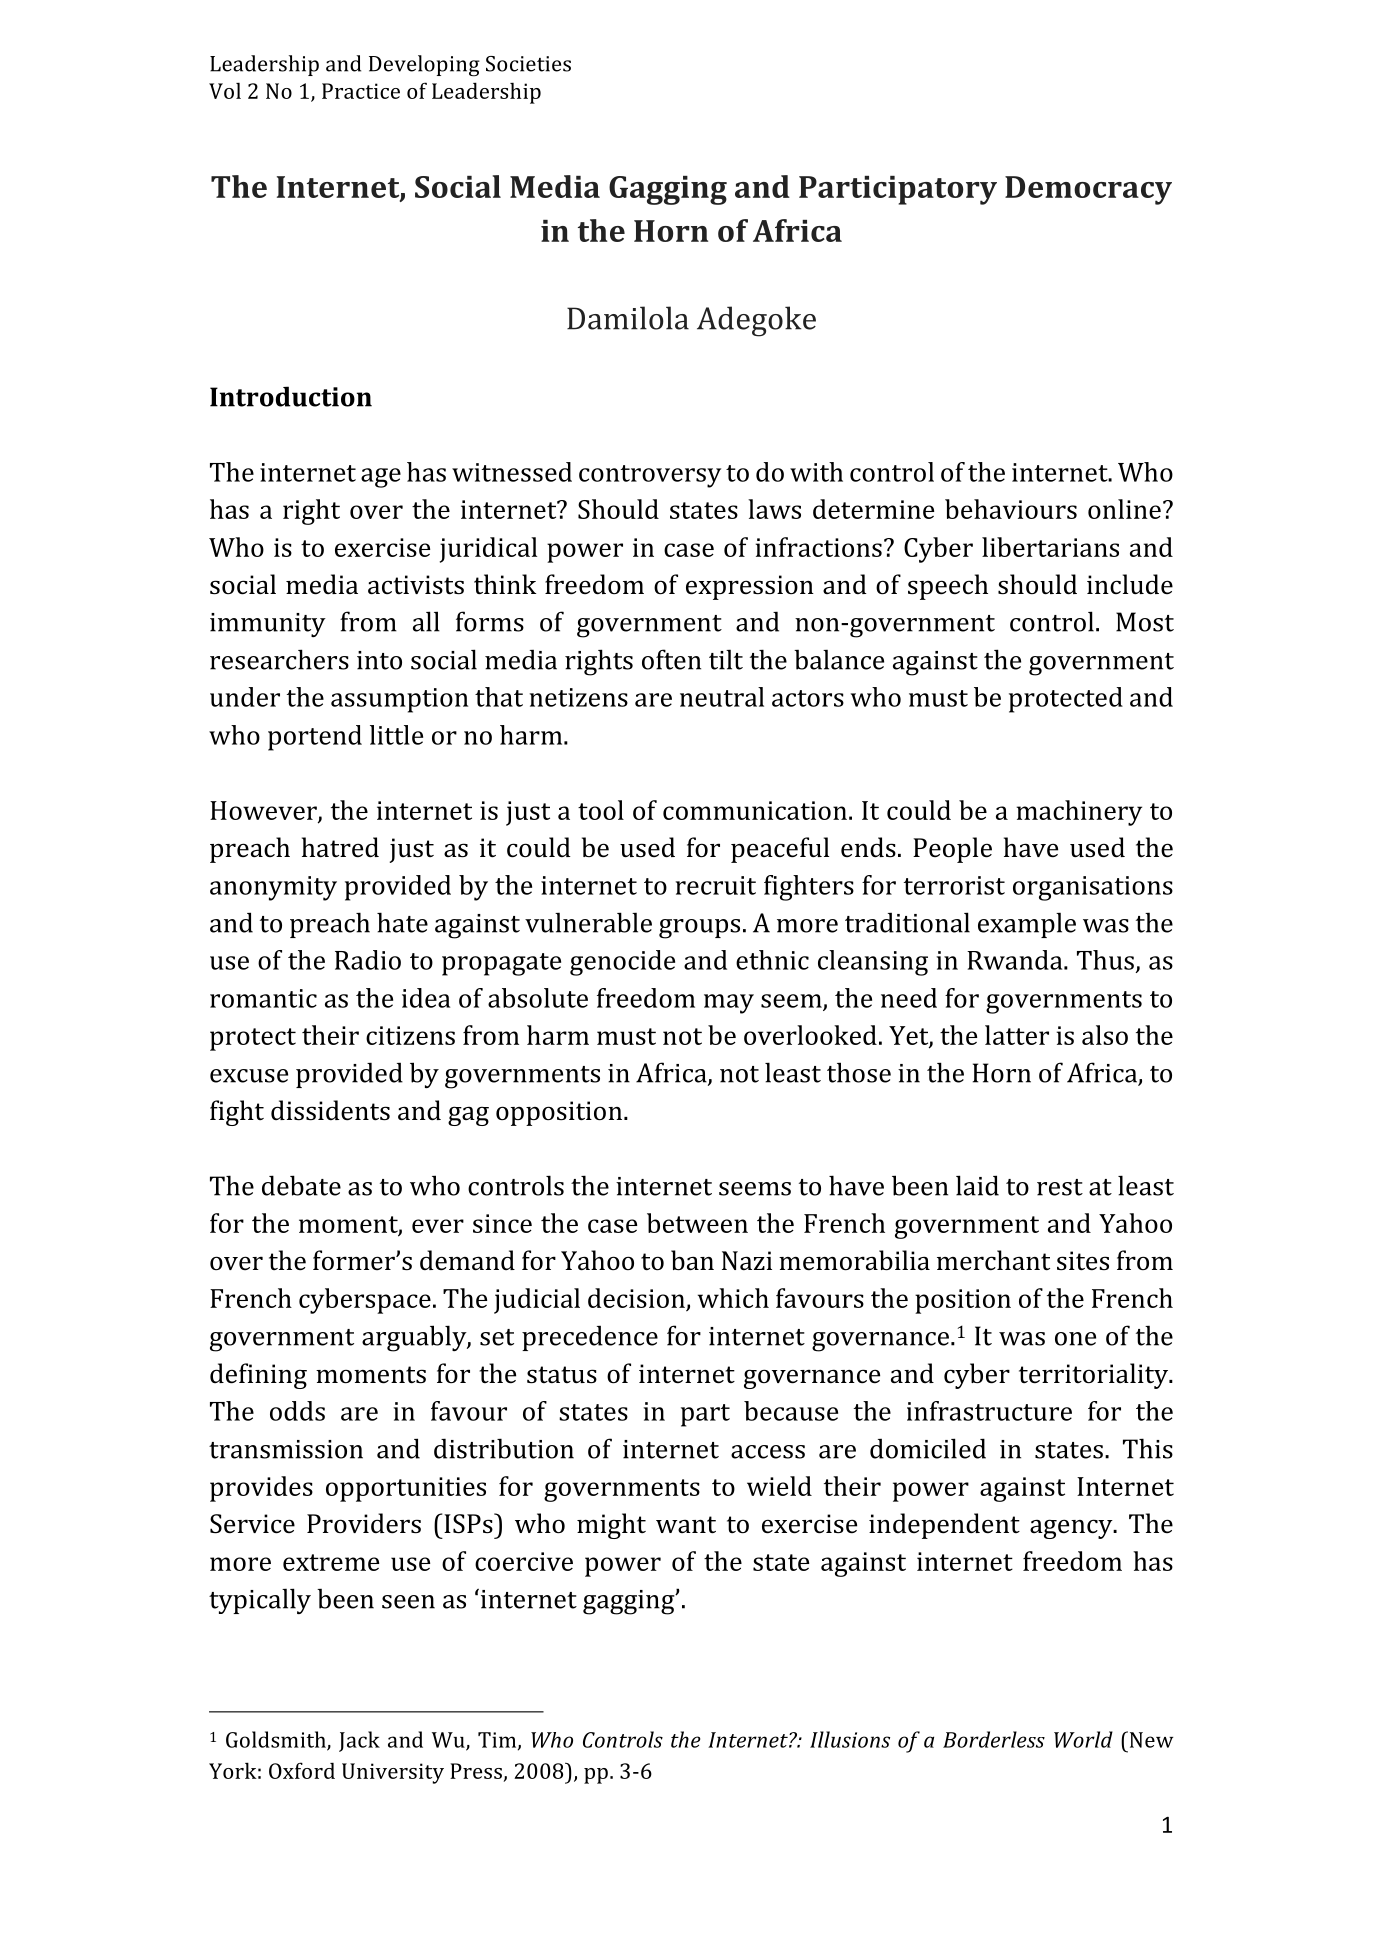 This screenshot has height=1955, width=1382. What do you see at coordinates (1083, 1739) in the screenshot?
I see `World` at bounding box center [1083, 1739].
